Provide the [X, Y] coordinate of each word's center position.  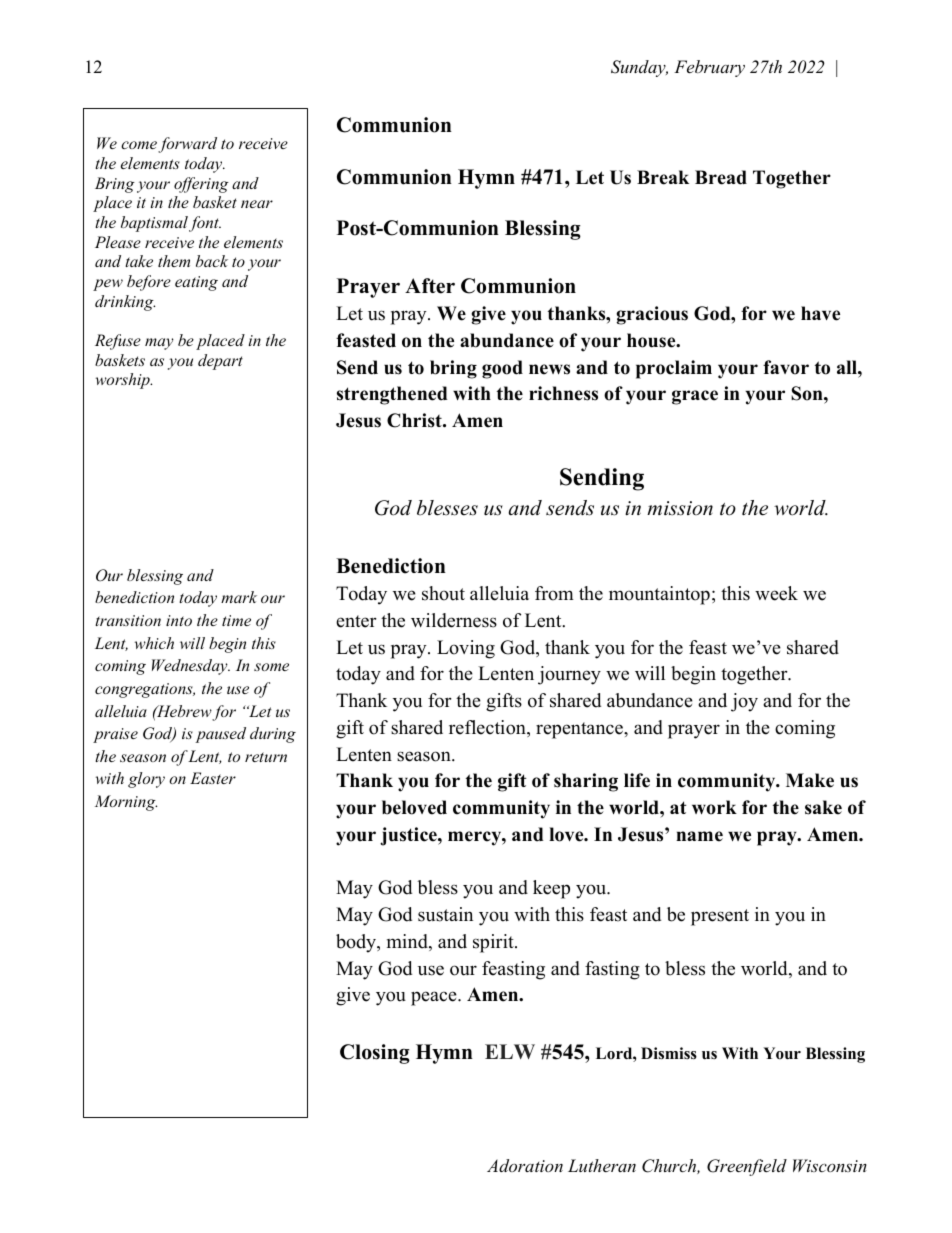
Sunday [639, 68]
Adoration [525, 1165]
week [776, 593]
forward [187, 145]
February [709, 68]
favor [786, 367]
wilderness [454, 620]
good [502, 369]
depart [220, 362]
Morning [126, 803]
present [720, 917]
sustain [445, 914]
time [236, 620]
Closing [375, 1054]
